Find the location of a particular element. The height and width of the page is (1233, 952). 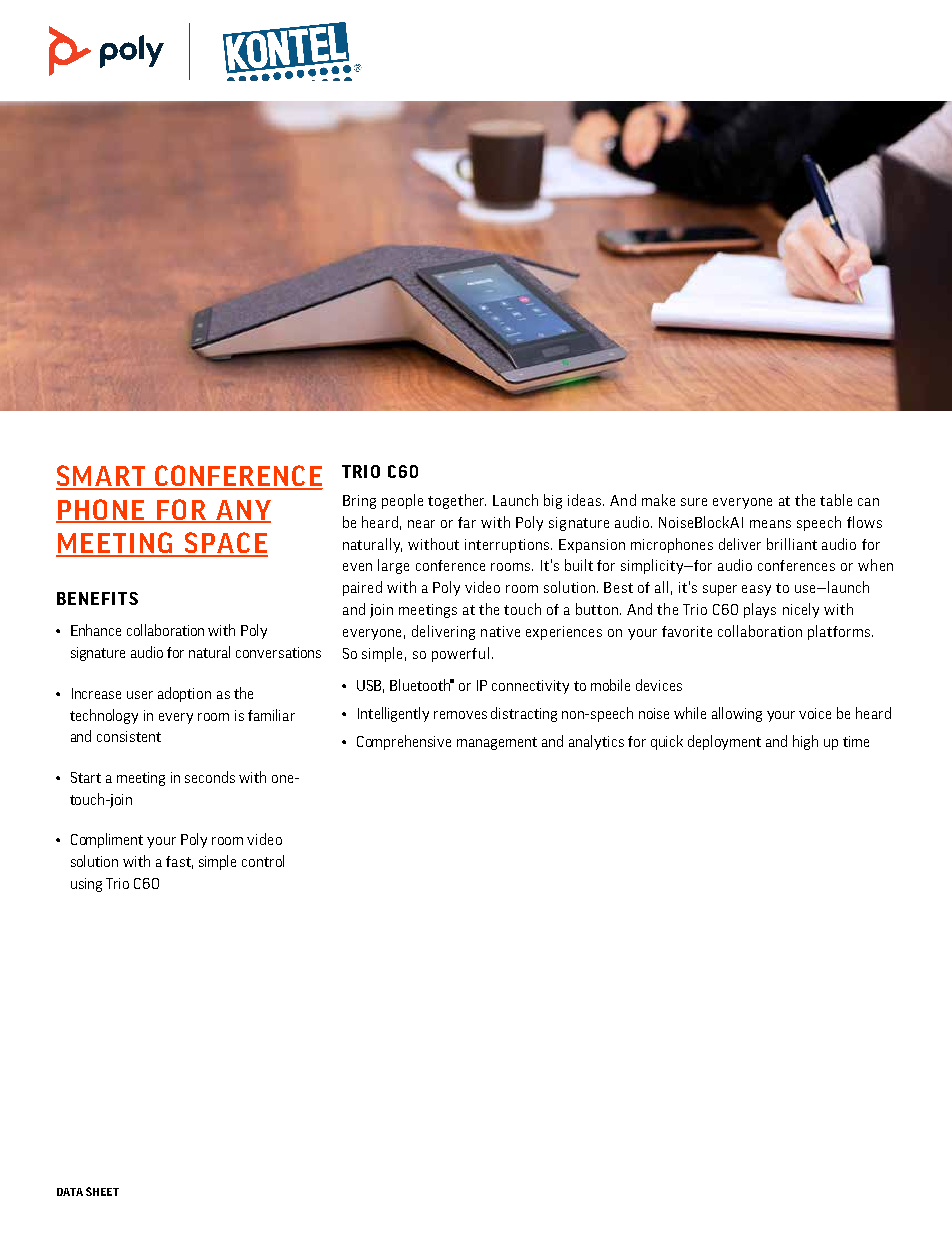

SMART is located at coordinates (102, 477).
